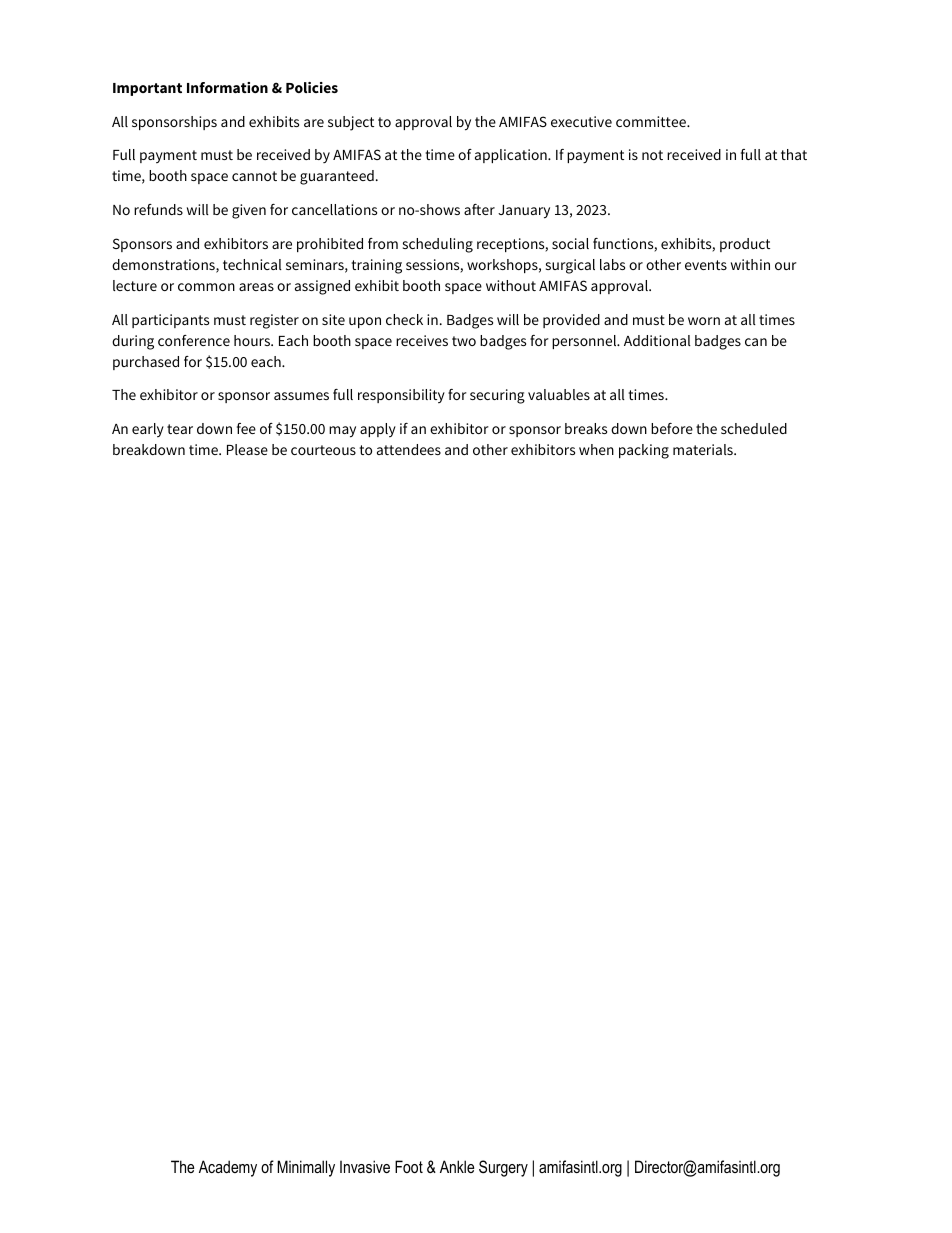  I want to click on Academy, so click(228, 1168).
